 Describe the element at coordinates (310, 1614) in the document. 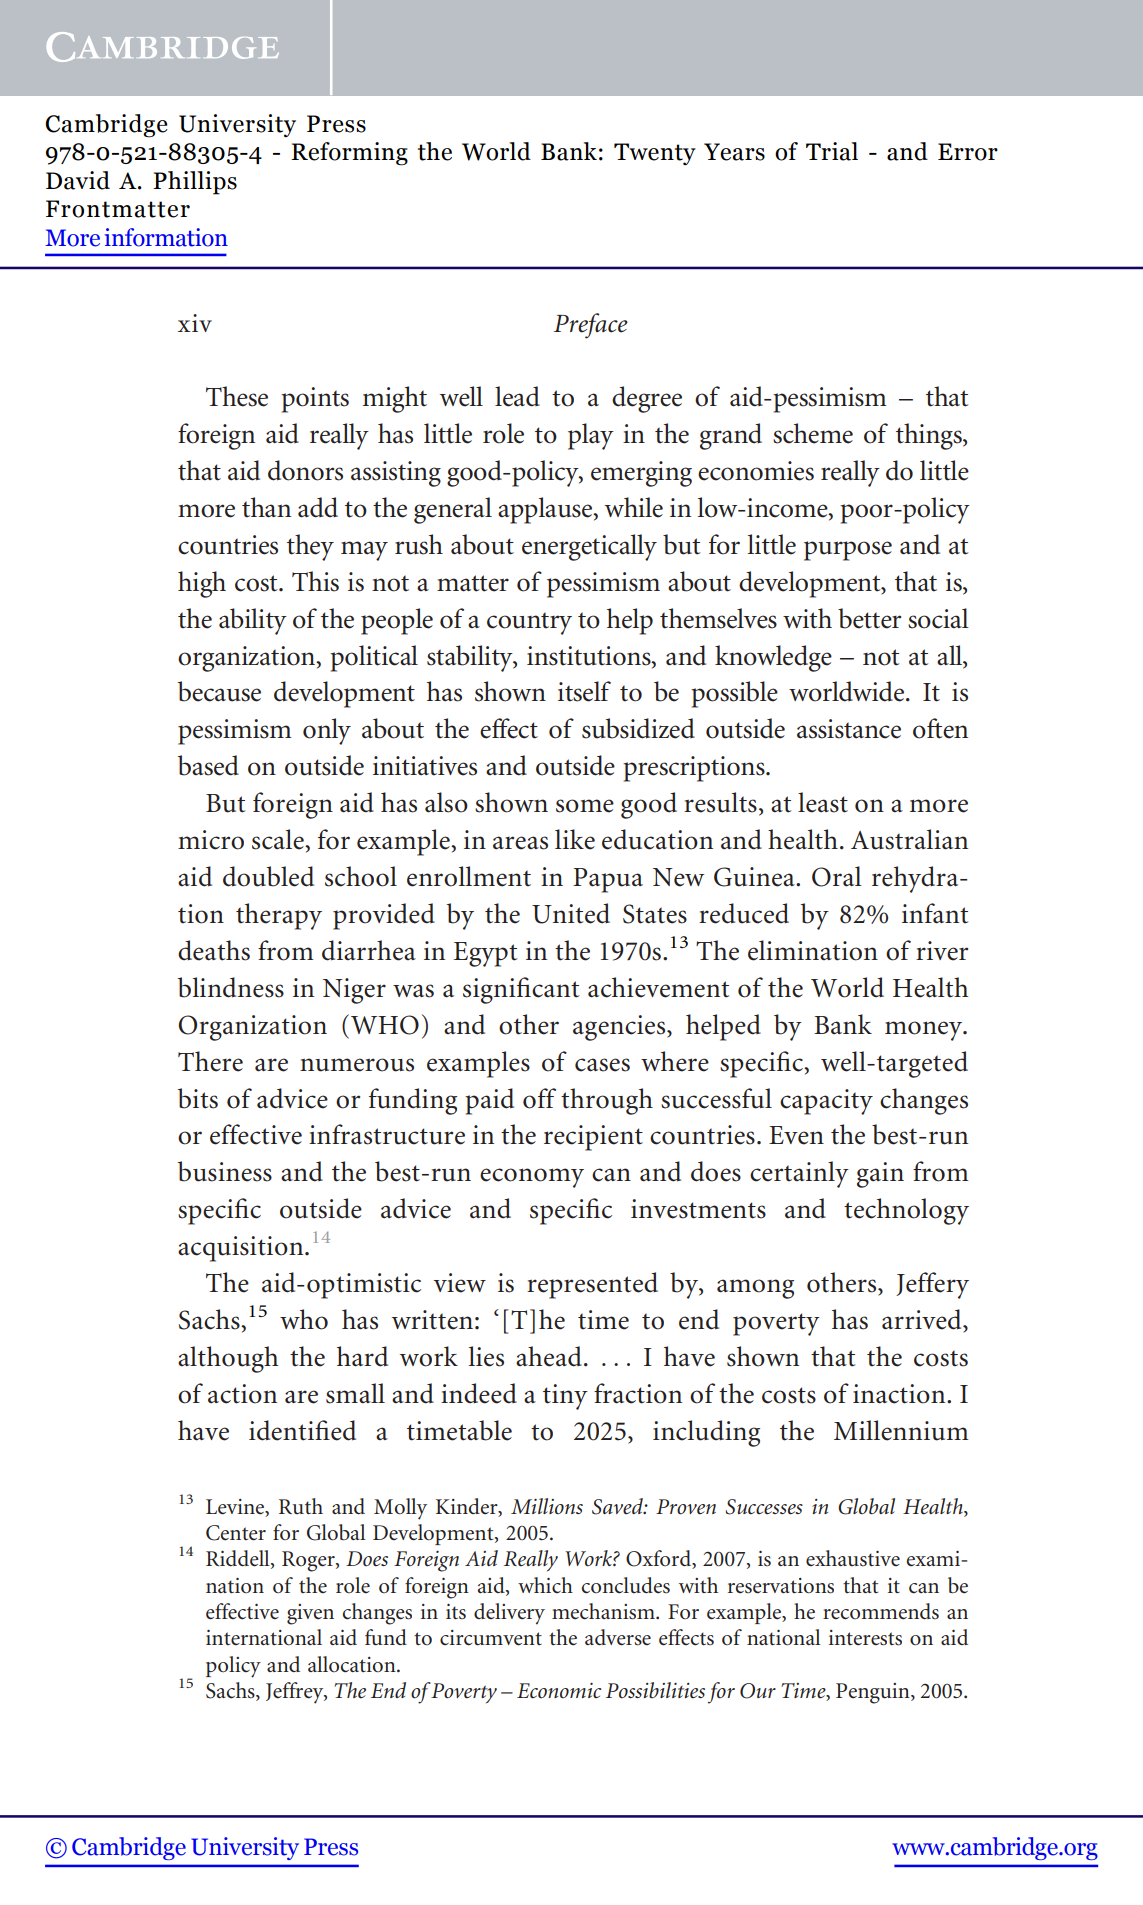

I see `given` at that location.
